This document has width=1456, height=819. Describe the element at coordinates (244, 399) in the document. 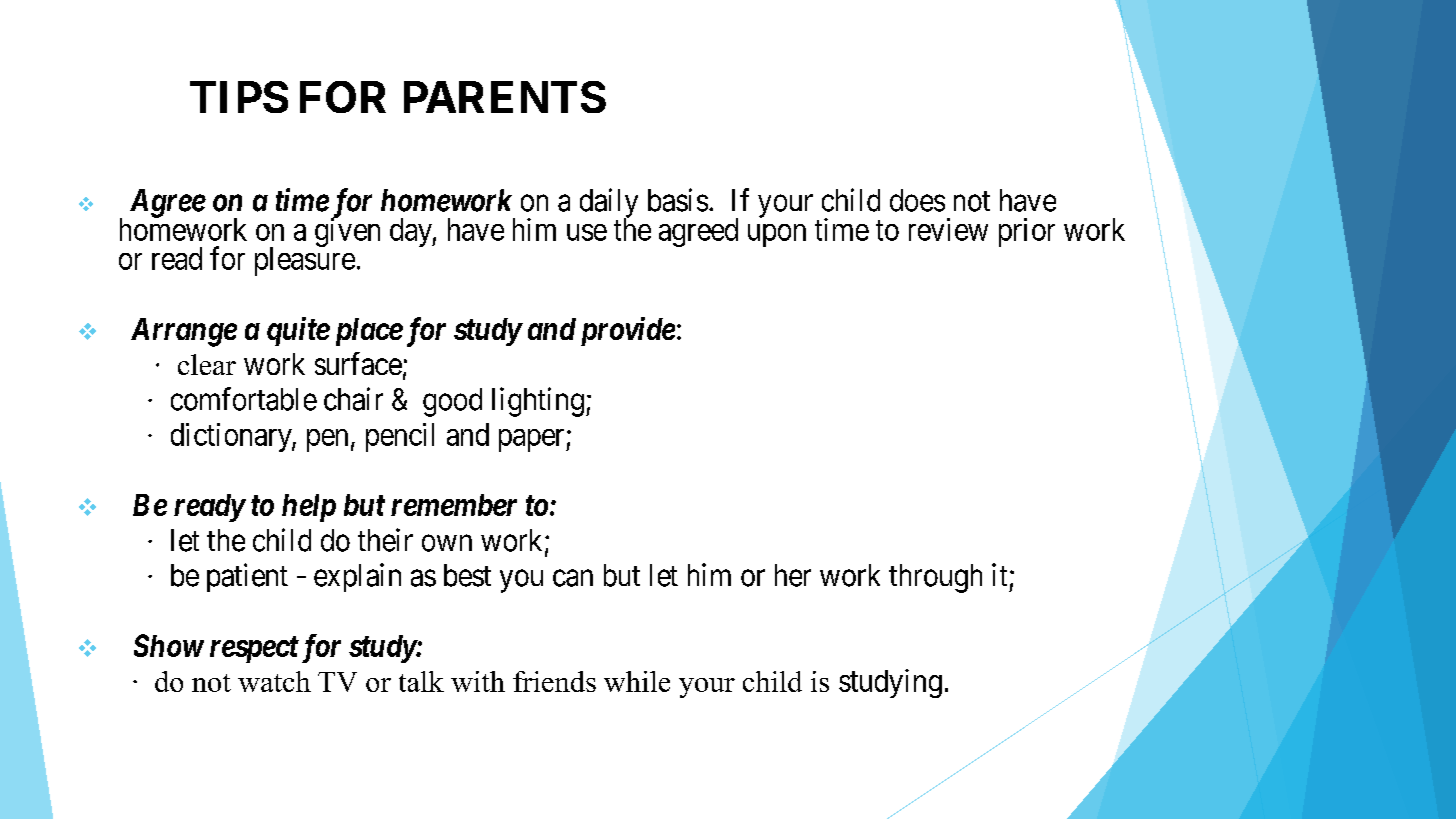

I see `comfortable` at that location.
